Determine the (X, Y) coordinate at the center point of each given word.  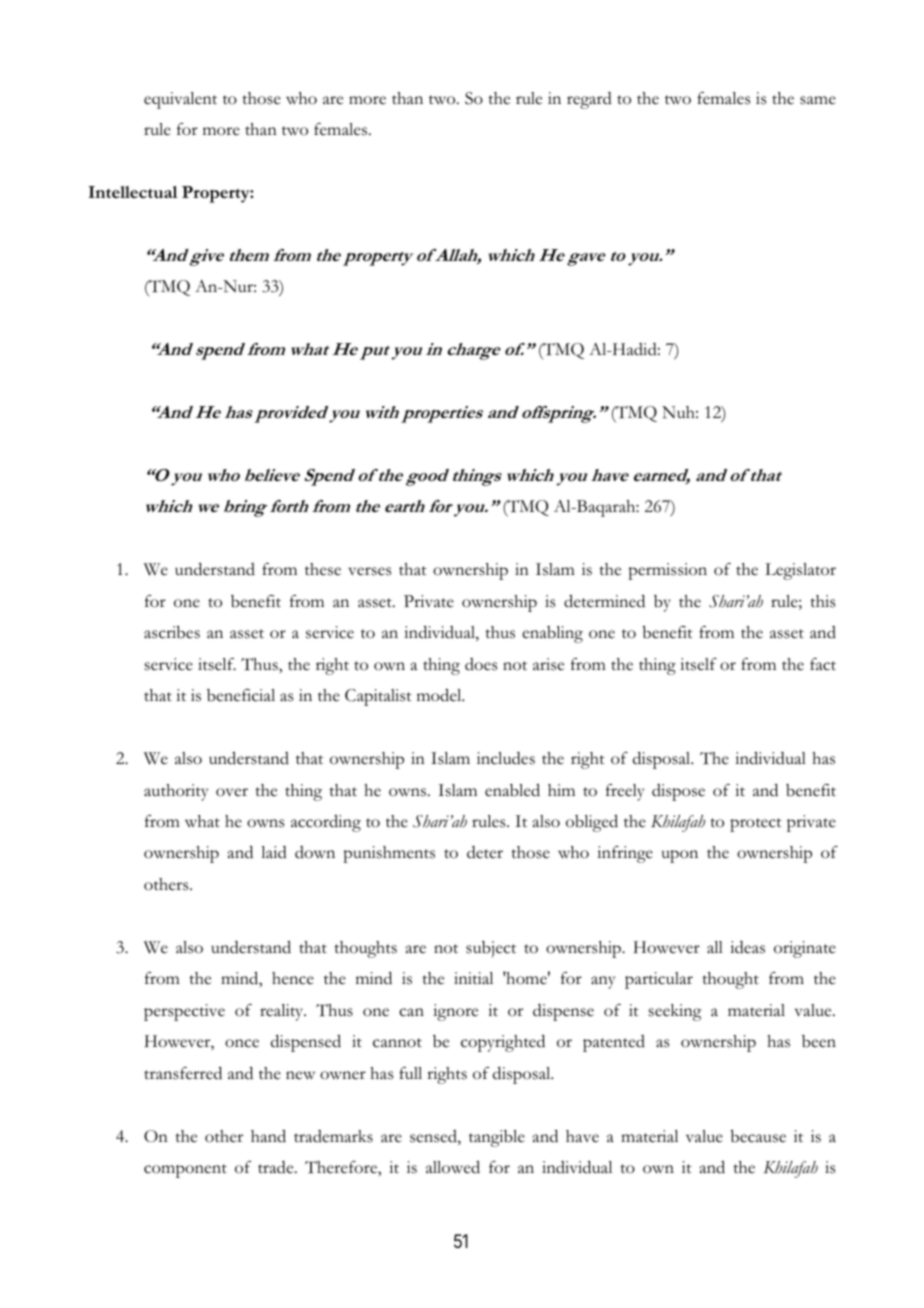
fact (823, 664)
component (185, 1171)
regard (589, 100)
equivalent (180, 100)
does (481, 664)
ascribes (172, 632)
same (818, 100)
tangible (497, 1138)
